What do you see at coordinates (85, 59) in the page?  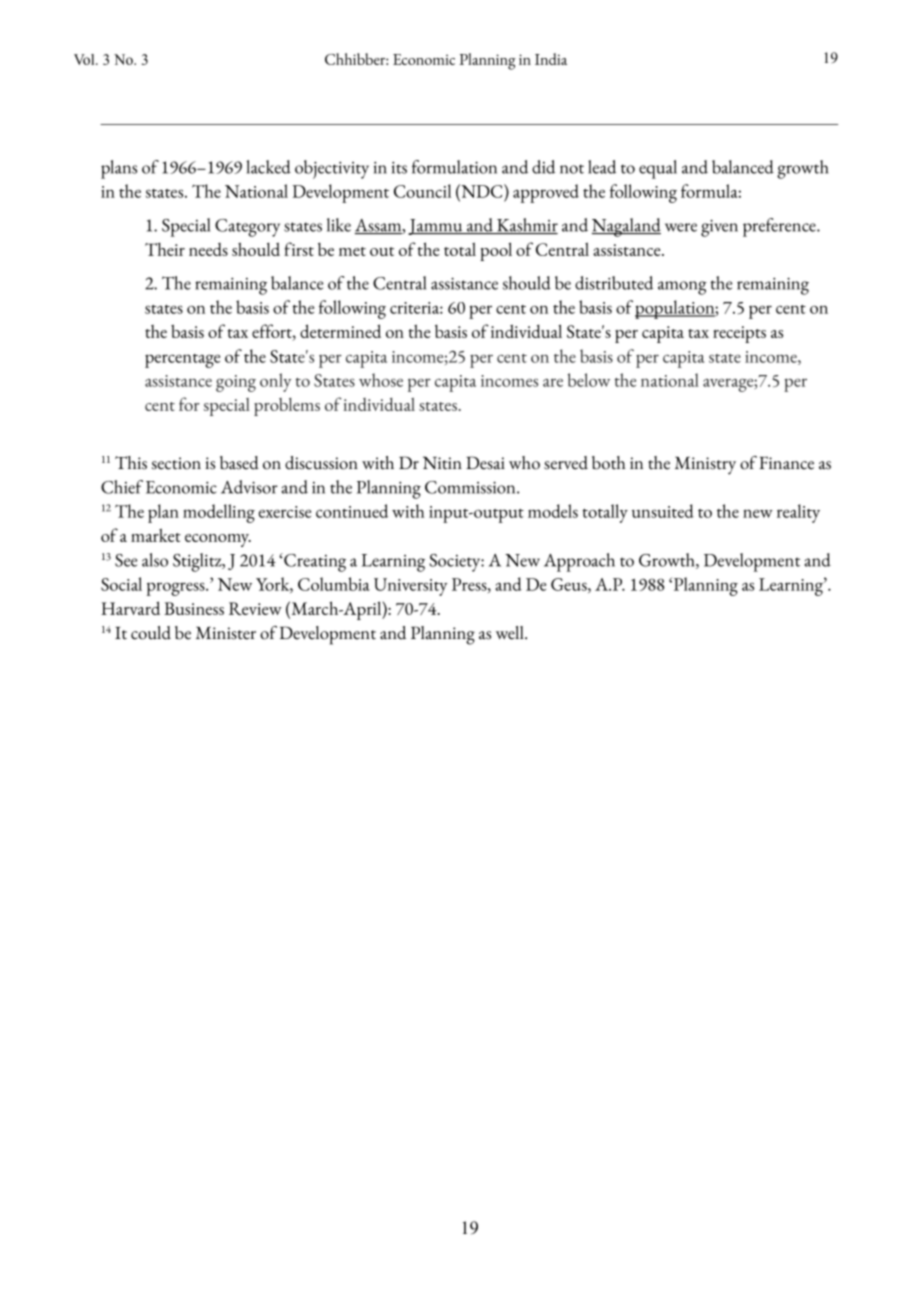 I see `Vol` at bounding box center [85, 59].
